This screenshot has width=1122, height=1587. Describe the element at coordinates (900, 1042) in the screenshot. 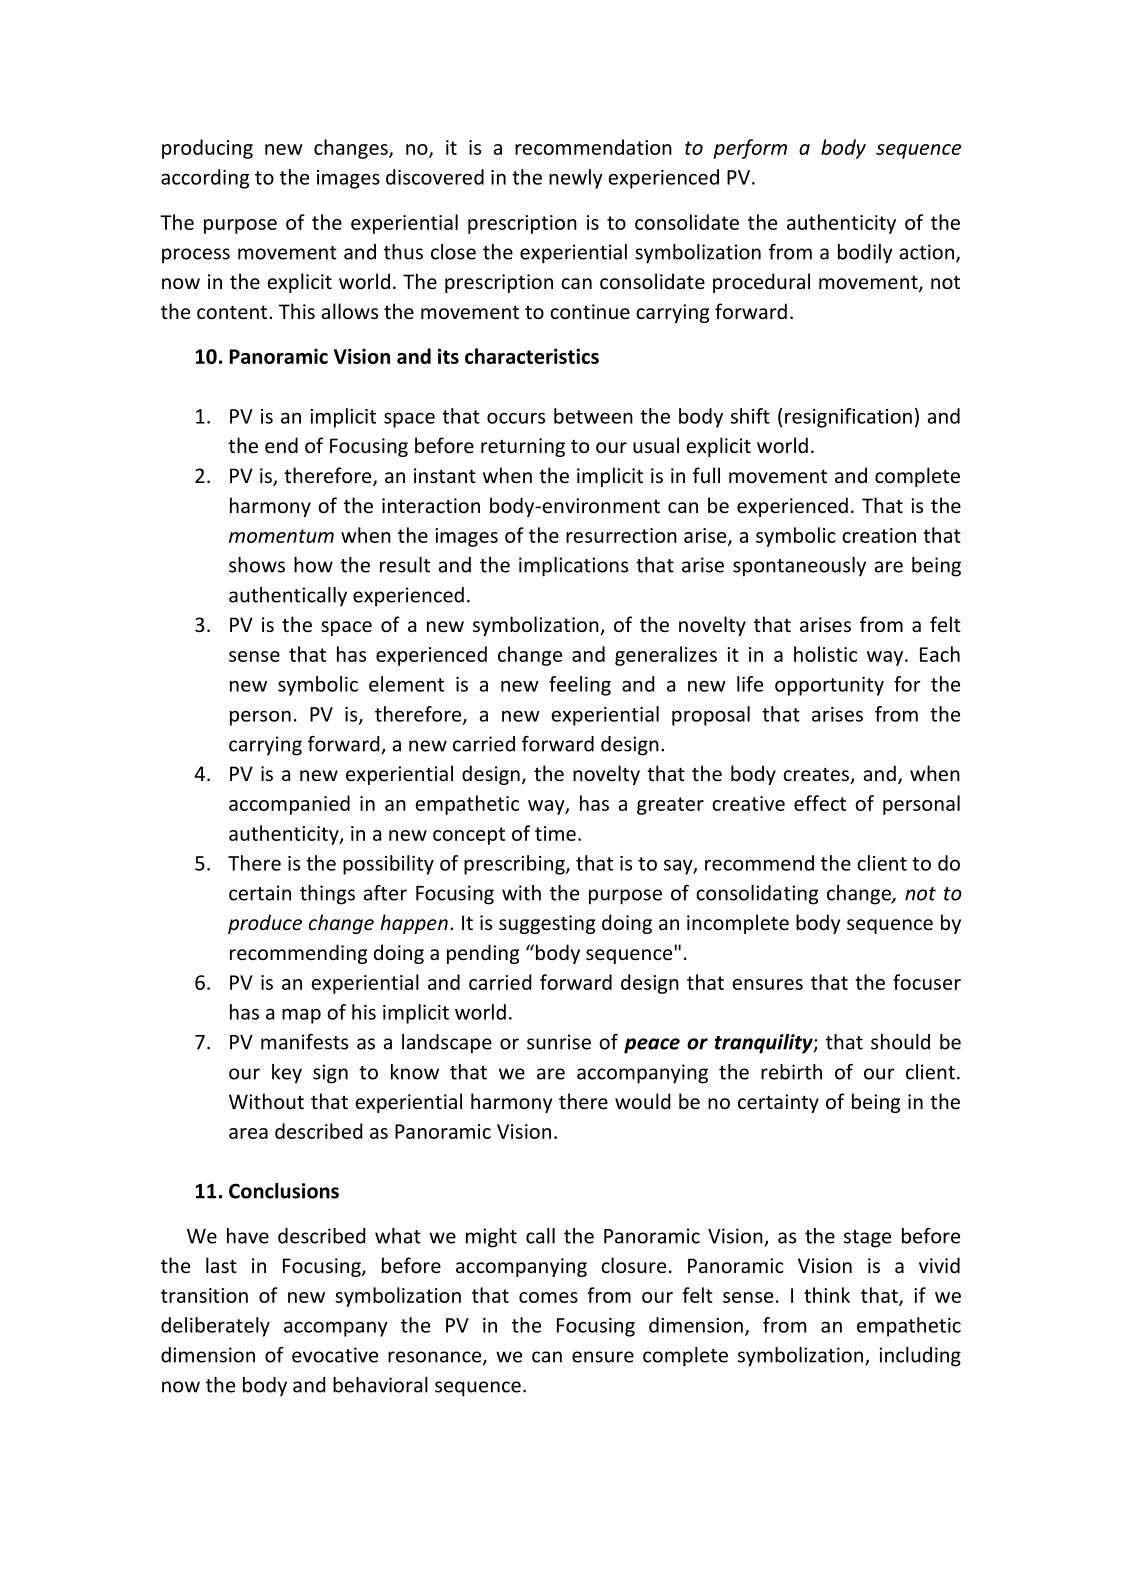

I see `should` at that location.
